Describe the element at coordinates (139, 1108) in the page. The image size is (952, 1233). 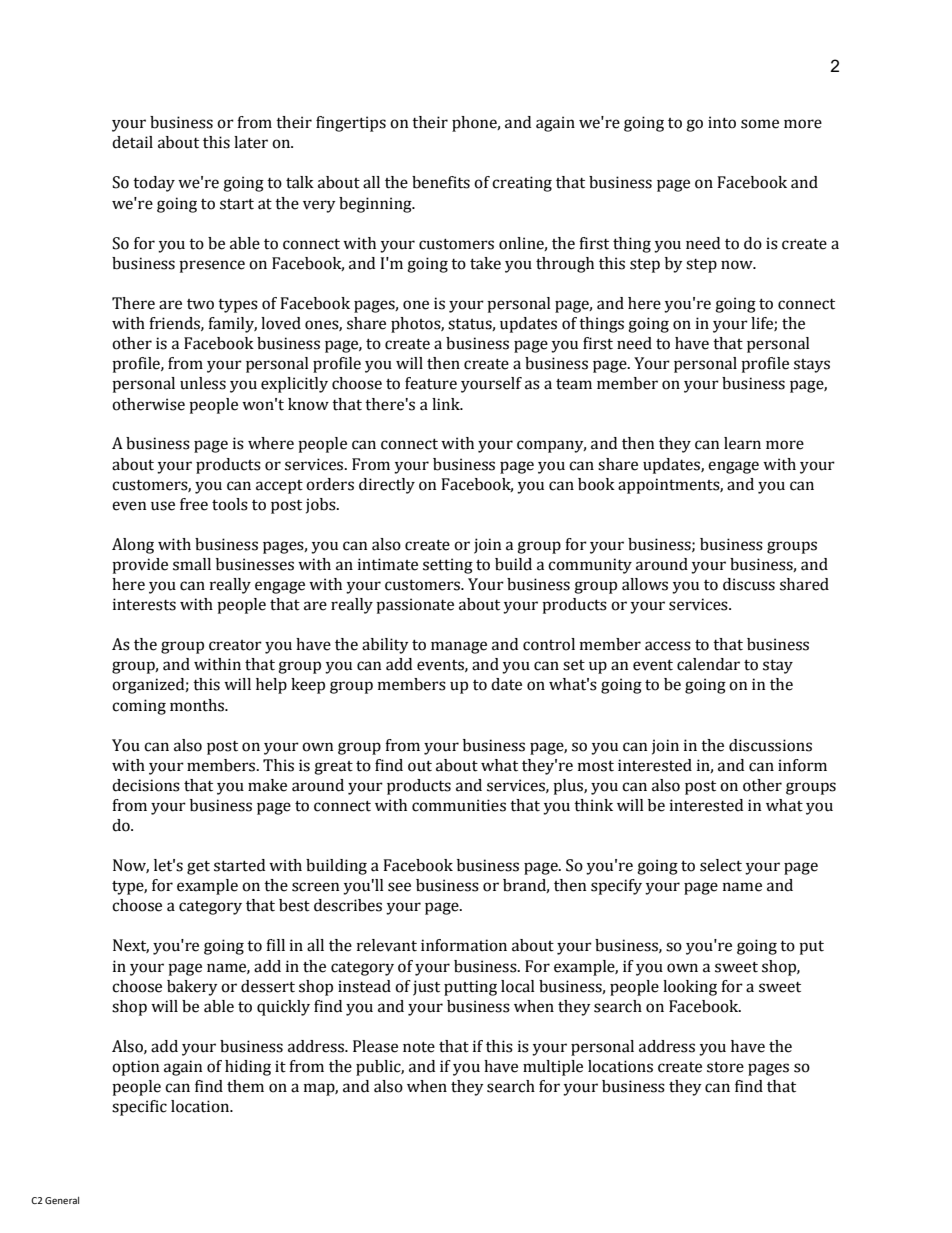
I see `specific` at that location.
